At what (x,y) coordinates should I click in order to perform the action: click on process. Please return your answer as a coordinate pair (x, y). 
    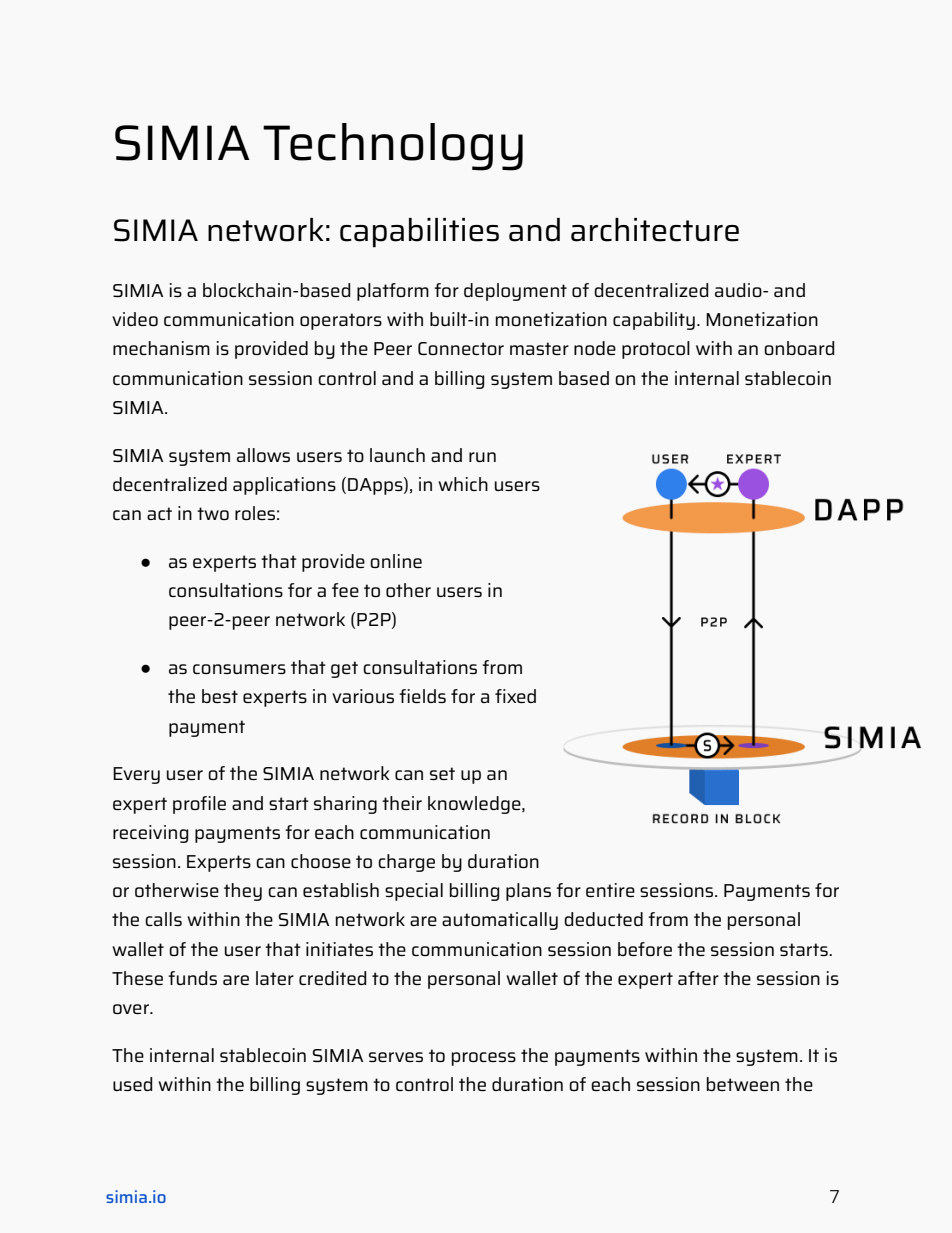
    Looking at the image, I should click on (484, 1059).
